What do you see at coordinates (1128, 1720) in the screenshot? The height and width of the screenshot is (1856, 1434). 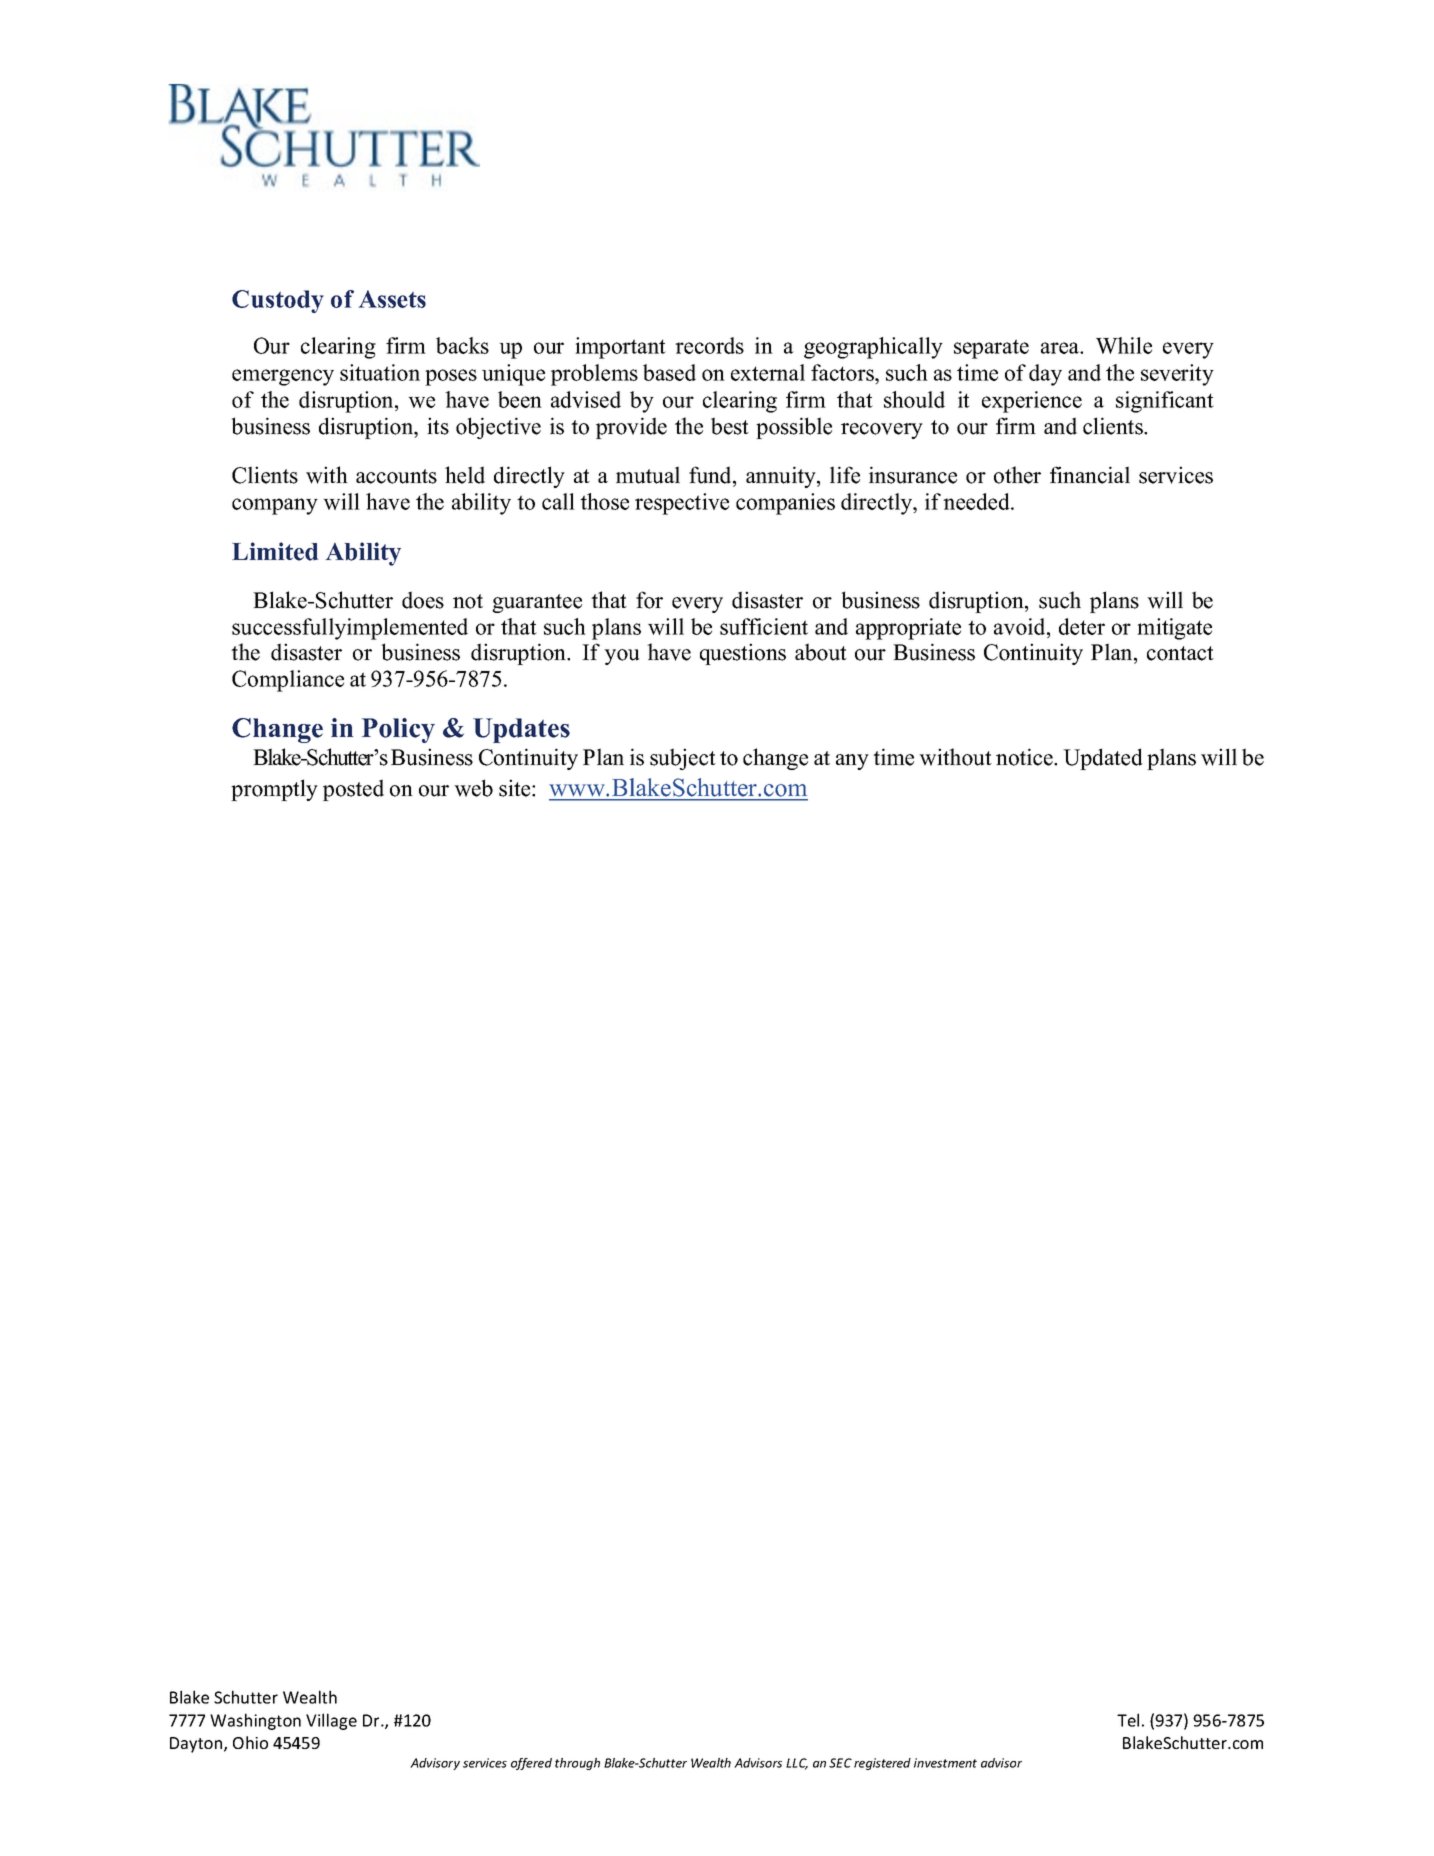 I see `Tel` at bounding box center [1128, 1720].
